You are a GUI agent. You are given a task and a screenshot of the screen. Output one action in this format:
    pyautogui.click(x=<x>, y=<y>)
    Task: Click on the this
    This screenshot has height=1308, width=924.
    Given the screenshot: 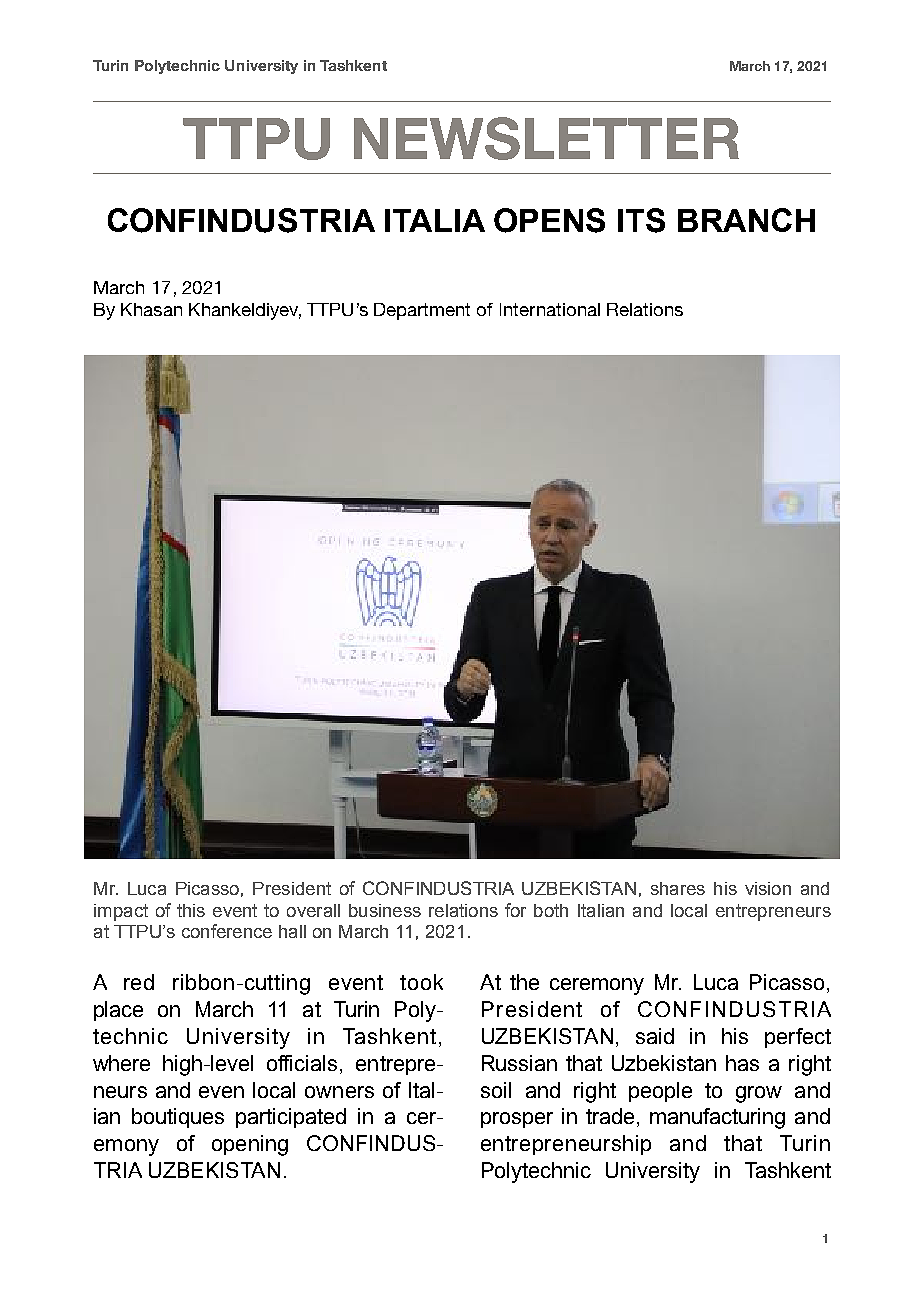 What is the action you would take?
    pyautogui.click(x=191, y=910)
